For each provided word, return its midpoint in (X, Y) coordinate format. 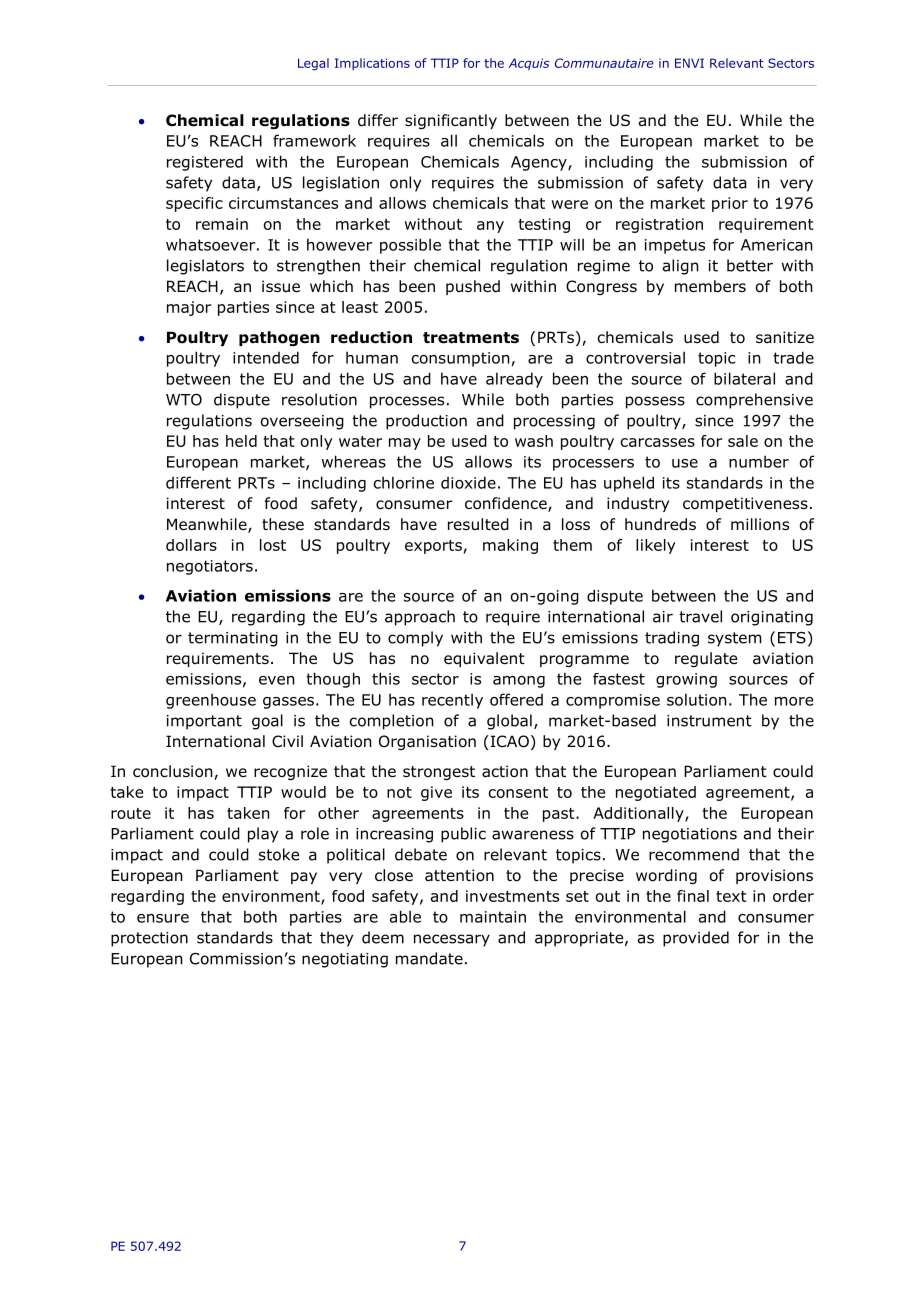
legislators (205, 267)
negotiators (210, 567)
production (426, 422)
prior (730, 204)
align (681, 267)
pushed (473, 287)
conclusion (174, 772)
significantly (451, 121)
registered (205, 163)
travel (700, 616)
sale (743, 441)
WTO (184, 399)
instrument (709, 721)
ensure (163, 918)
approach (420, 618)
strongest (439, 773)
